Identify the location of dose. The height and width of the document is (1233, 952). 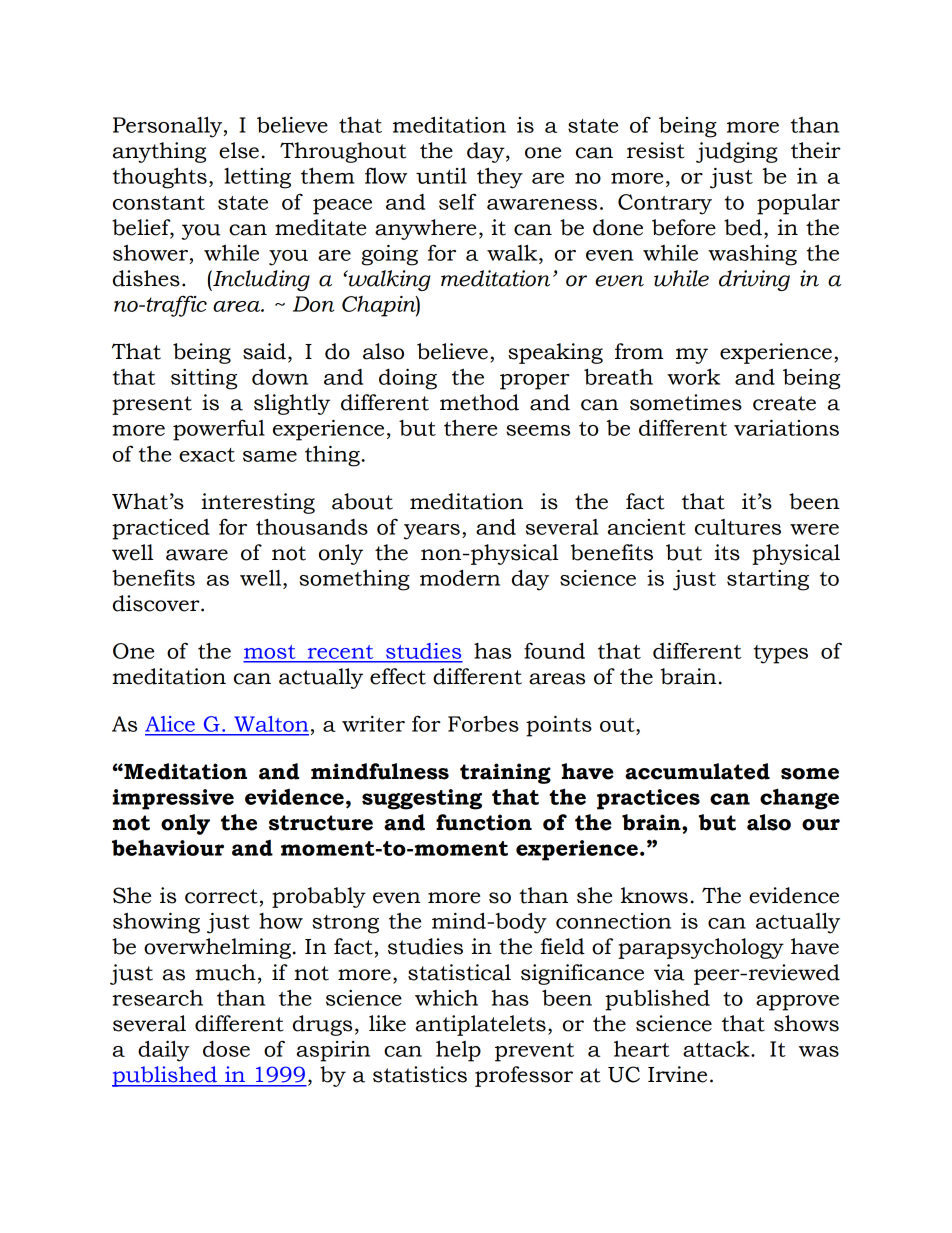
(226, 1049).
